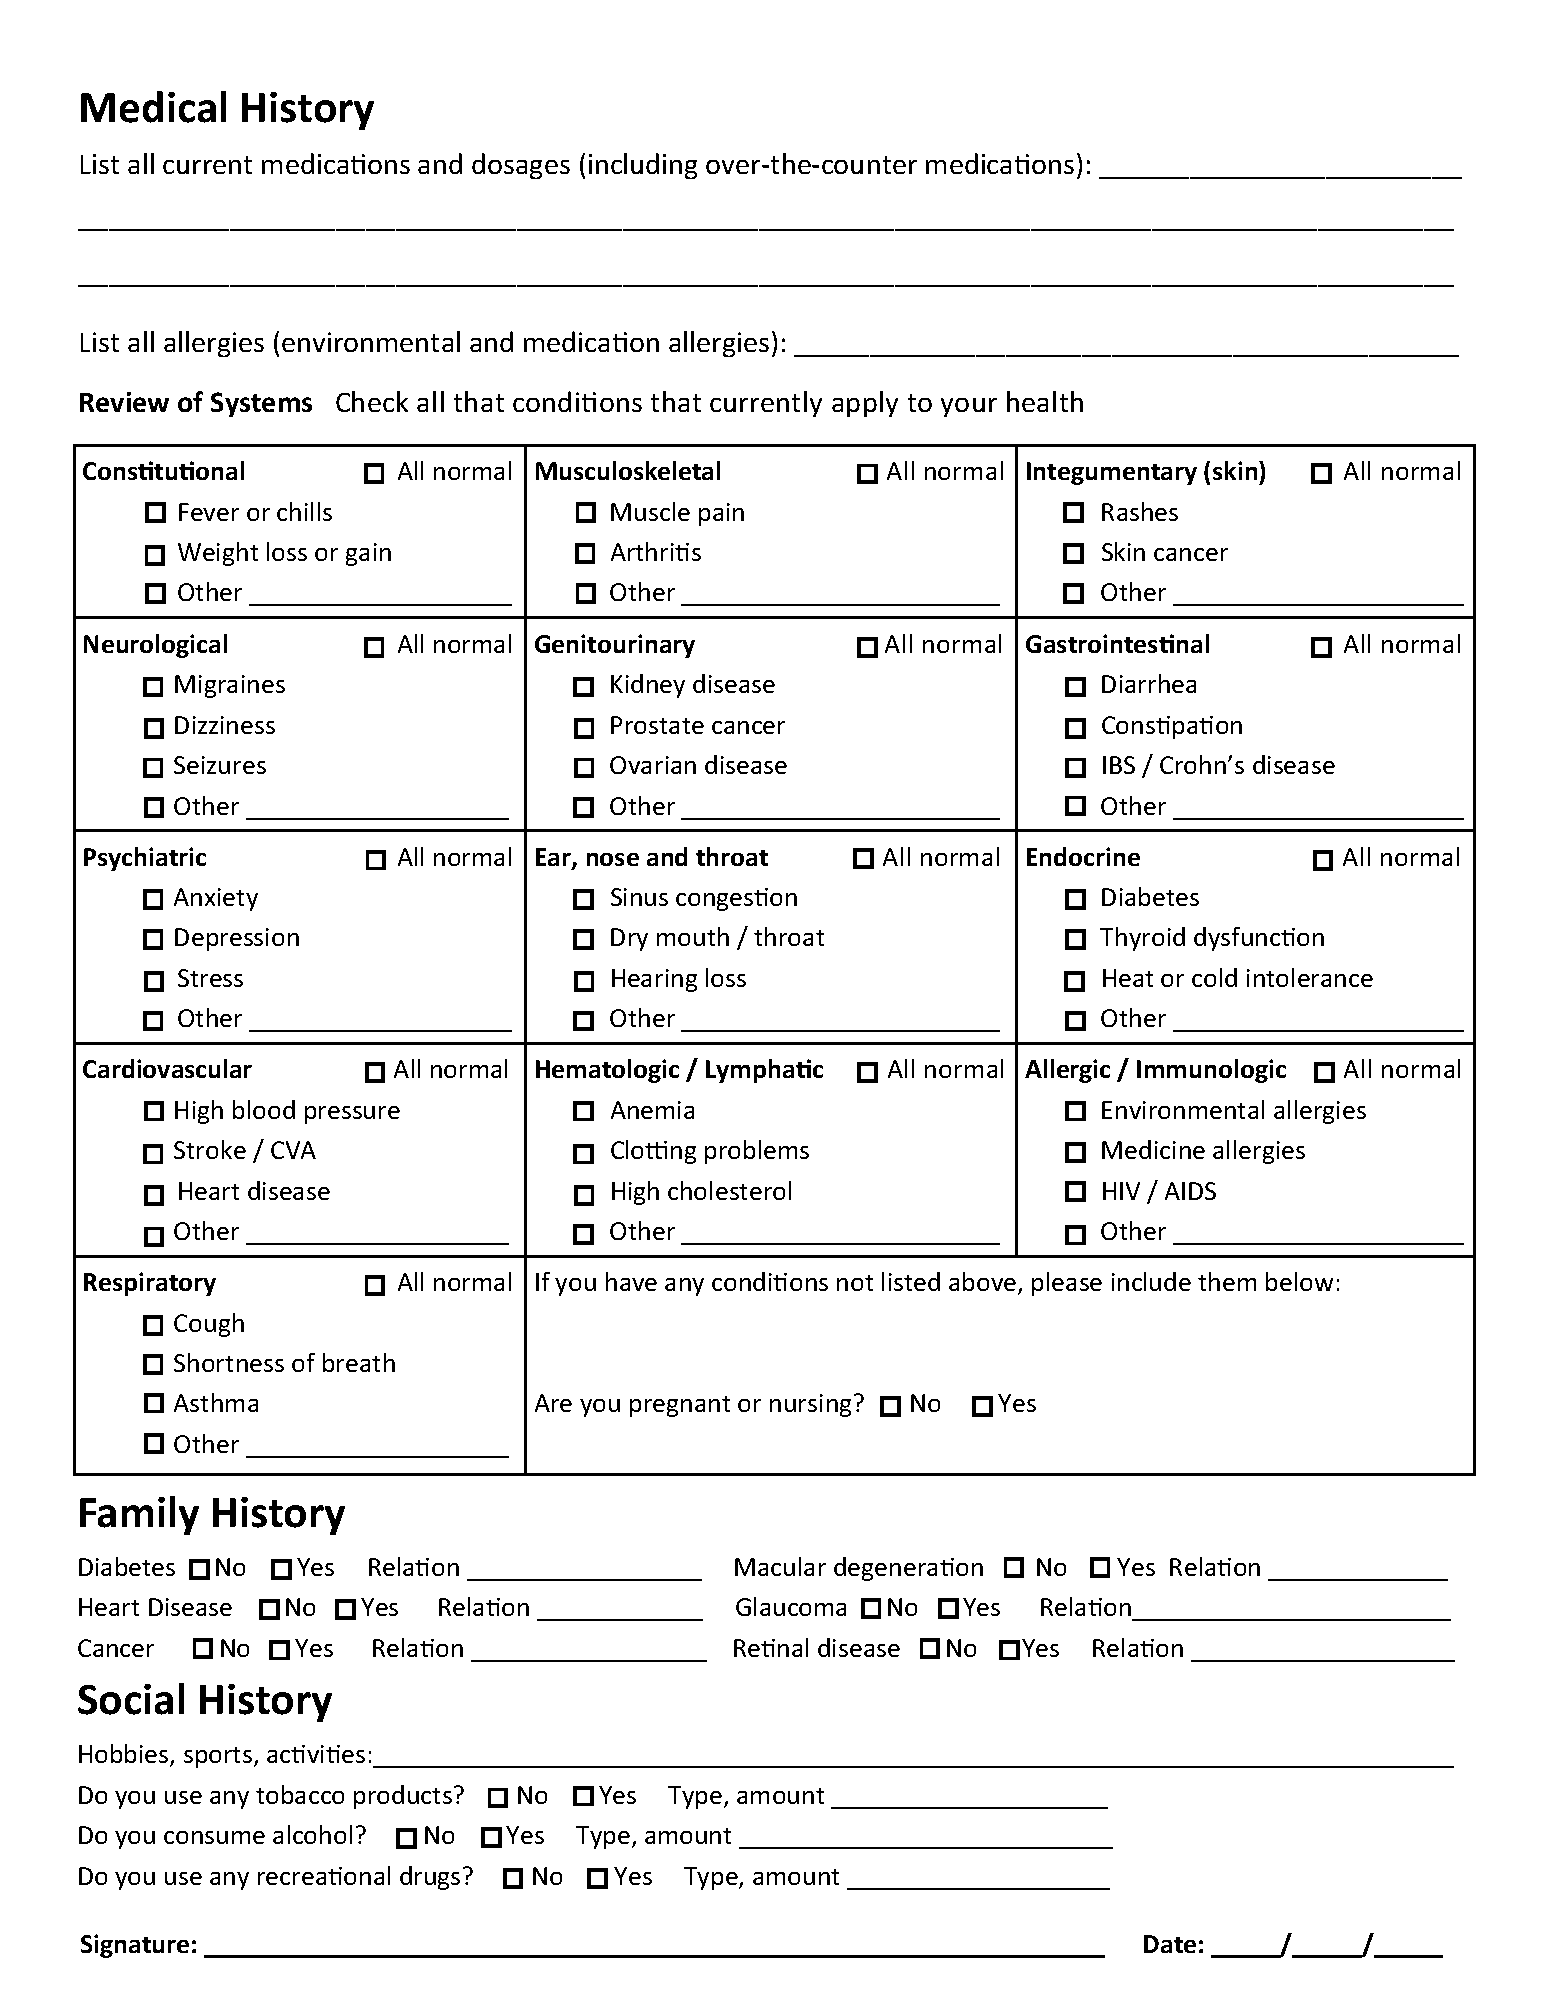 The image size is (1549, 2004). What do you see at coordinates (324, 1875) in the screenshot?
I see `recreational` at bounding box center [324, 1875].
